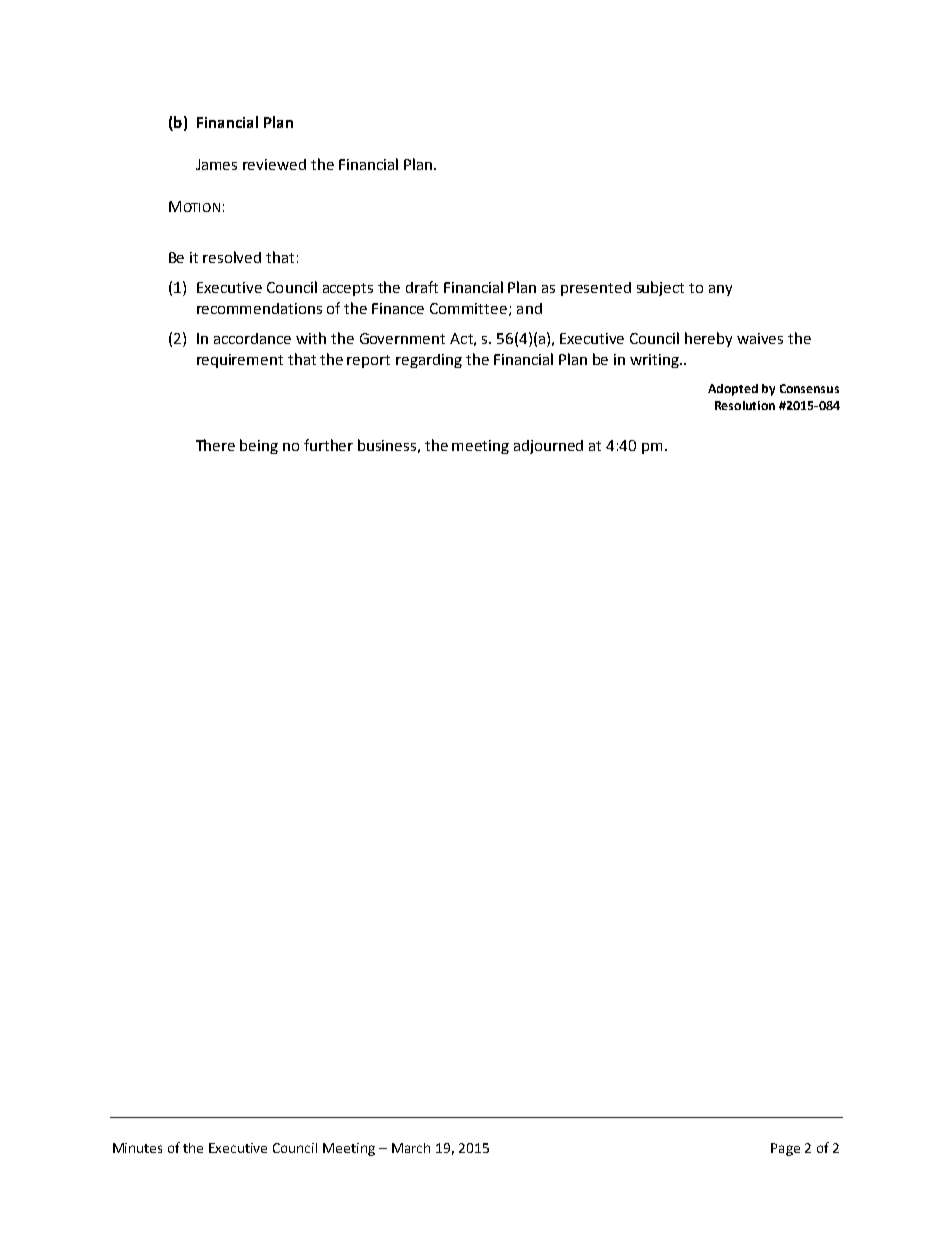 The image size is (952, 1233). What do you see at coordinates (137, 1148) in the screenshot?
I see `Minutes` at bounding box center [137, 1148].
